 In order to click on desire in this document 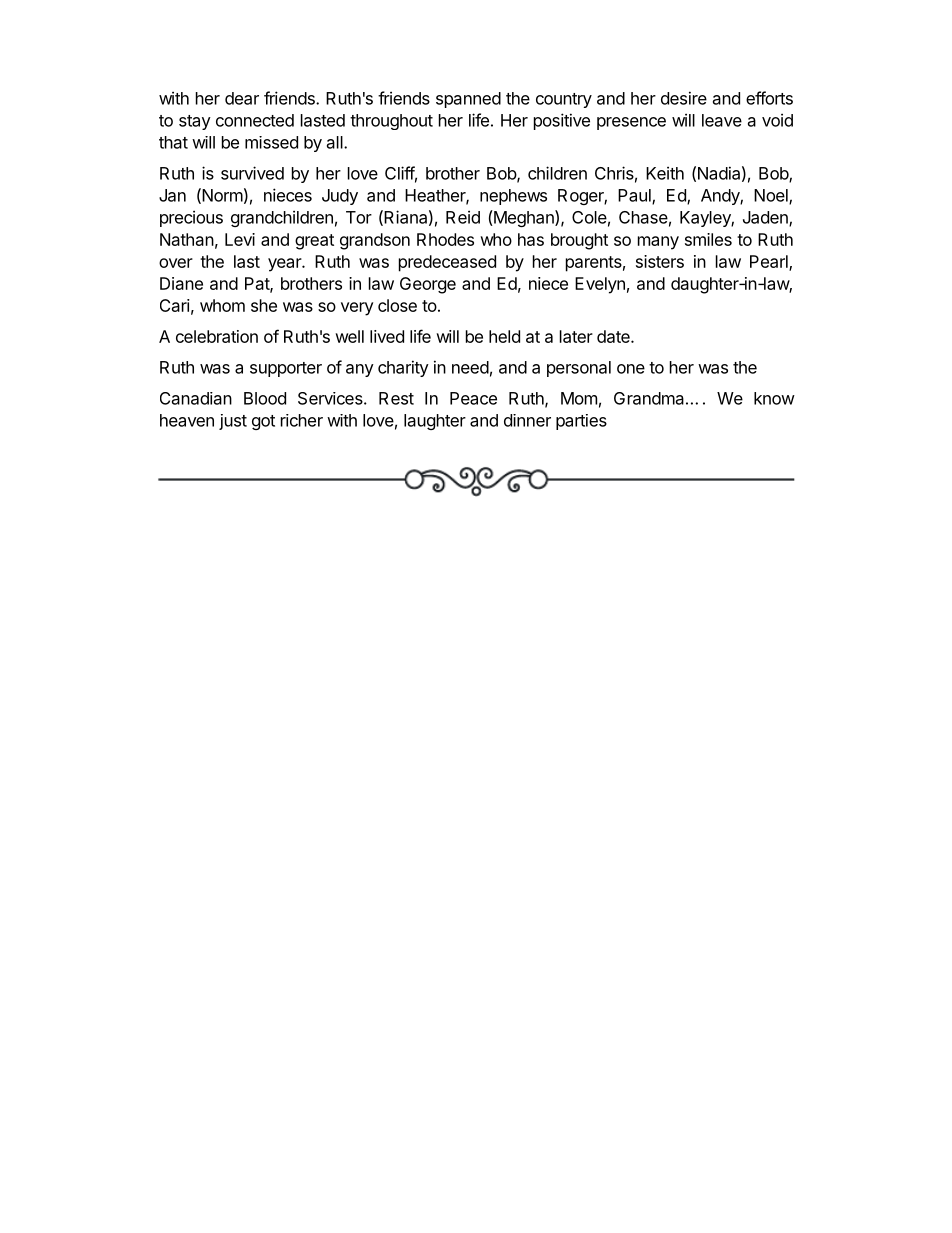, I will do `click(684, 98)`.
